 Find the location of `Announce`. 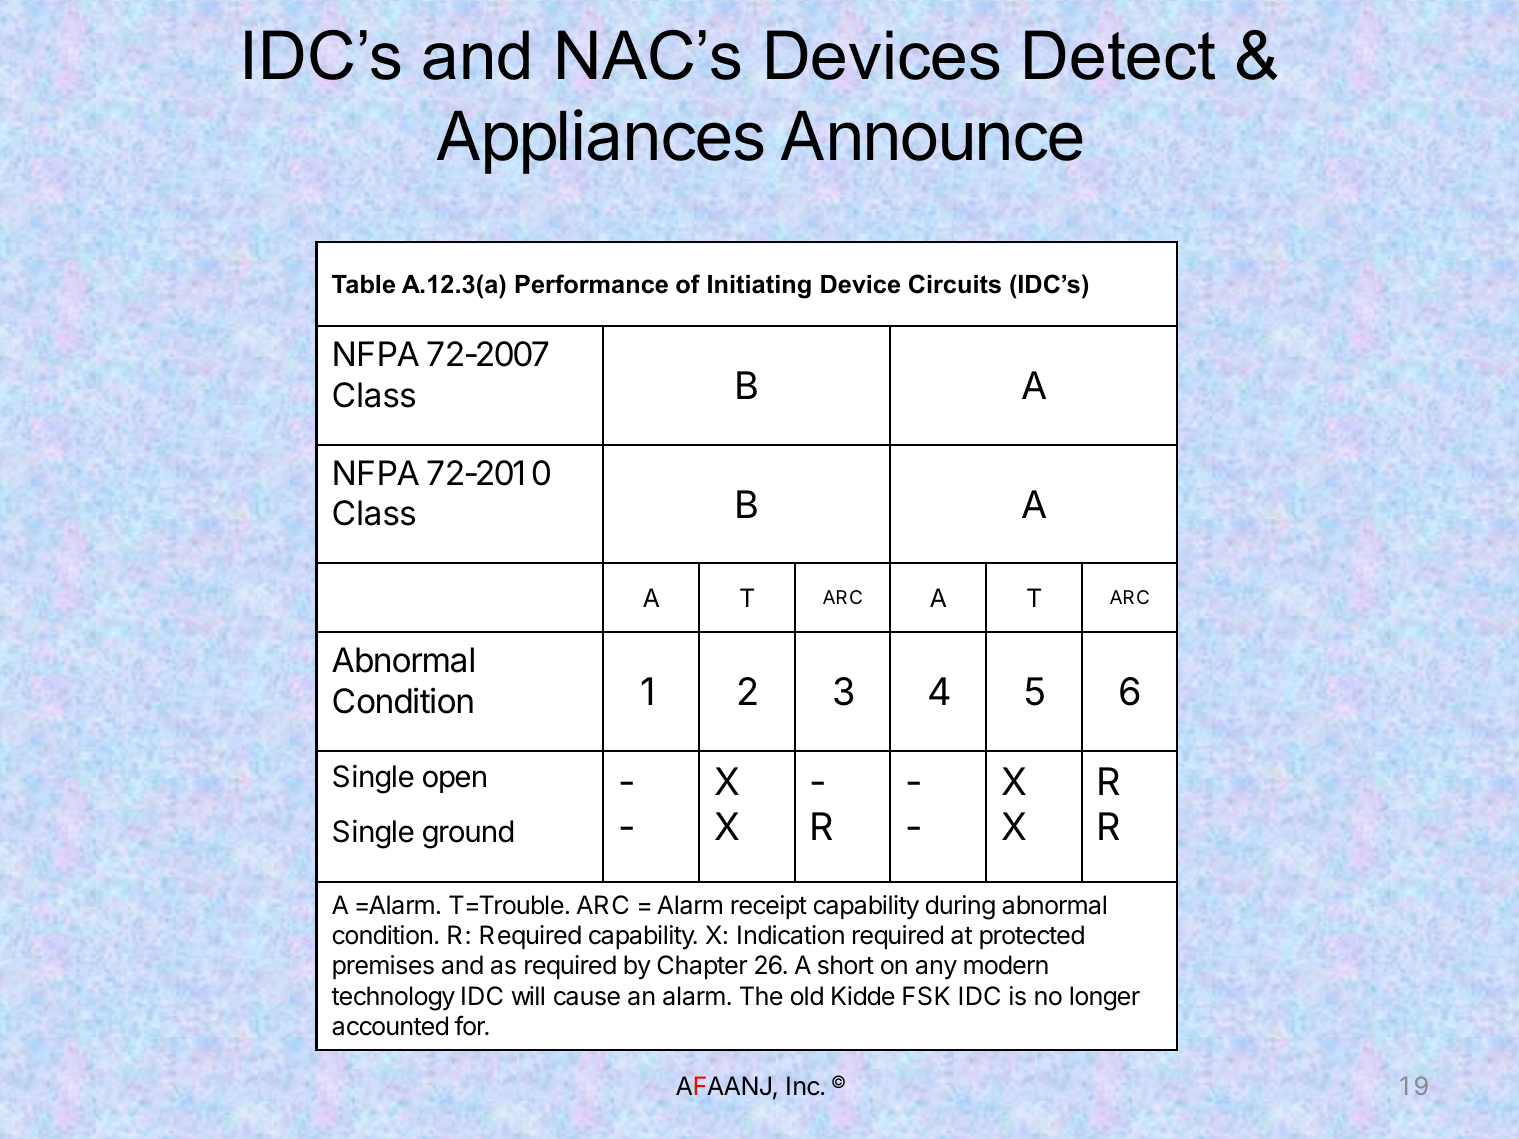

Announce is located at coordinates (931, 136).
